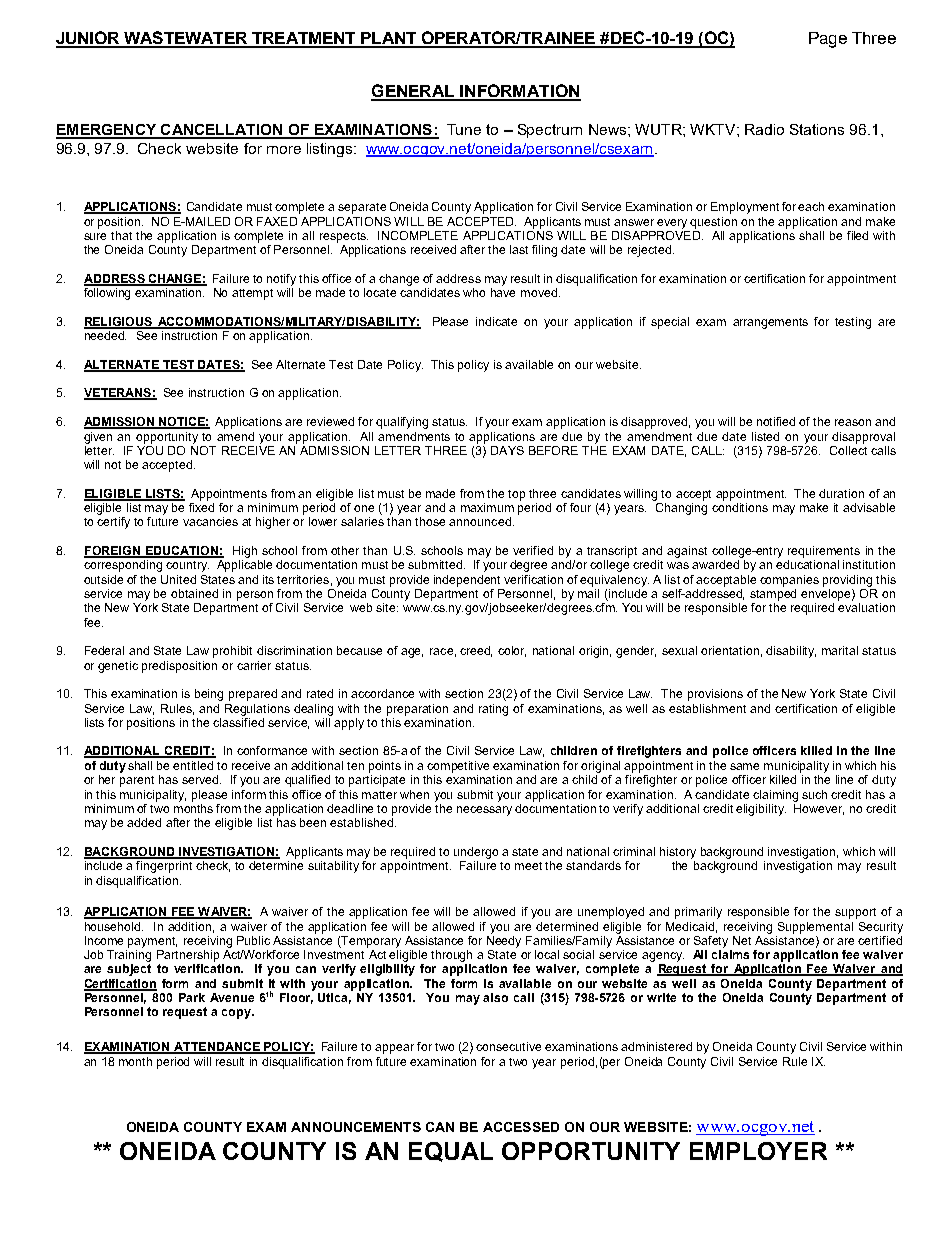 This page has height=1233, width=952. What do you see at coordinates (773, 595) in the page?
I see `stamped` at bounding box center [773, 595].
